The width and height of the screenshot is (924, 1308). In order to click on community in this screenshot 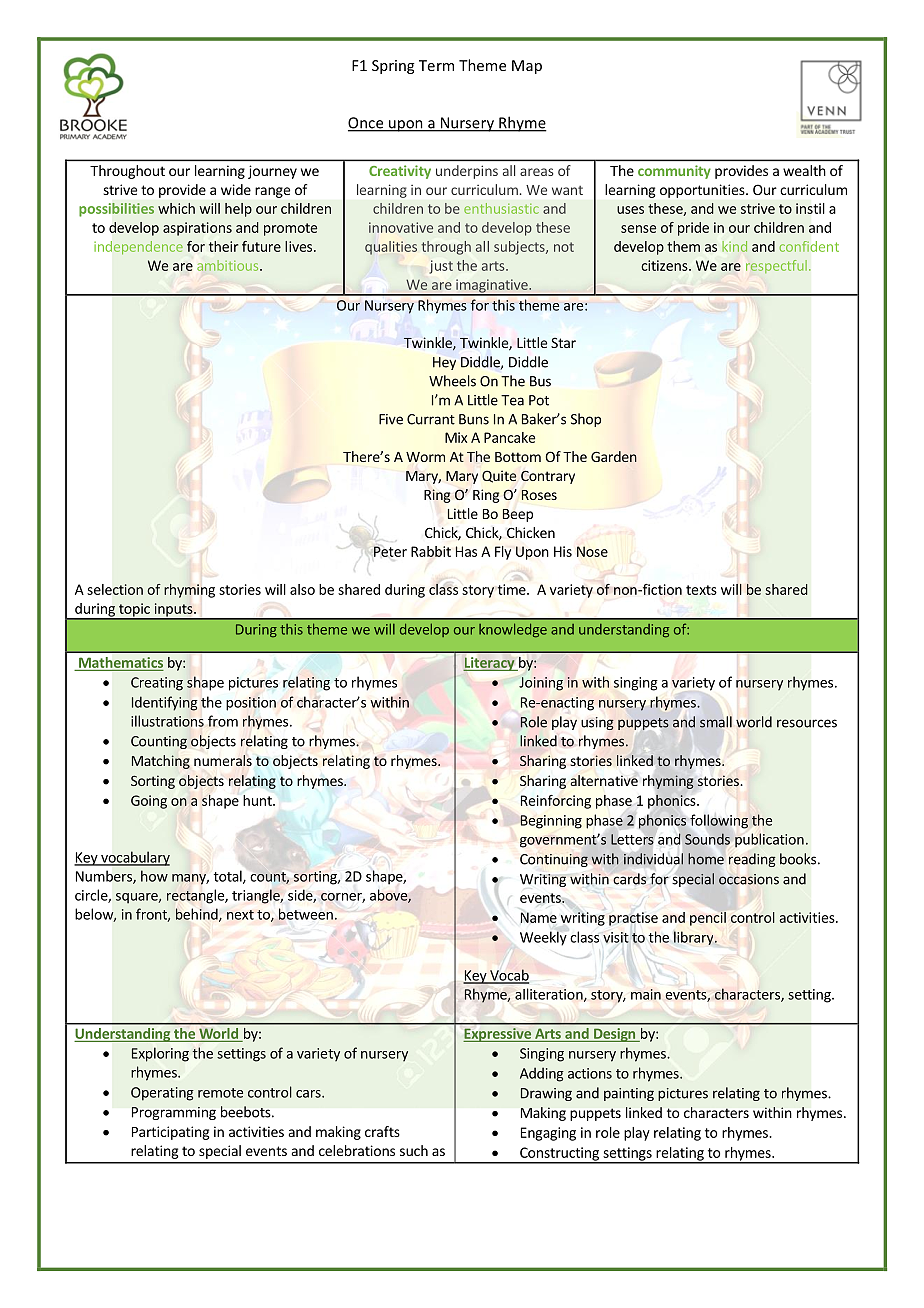, I will do `click(674, 172)`.
